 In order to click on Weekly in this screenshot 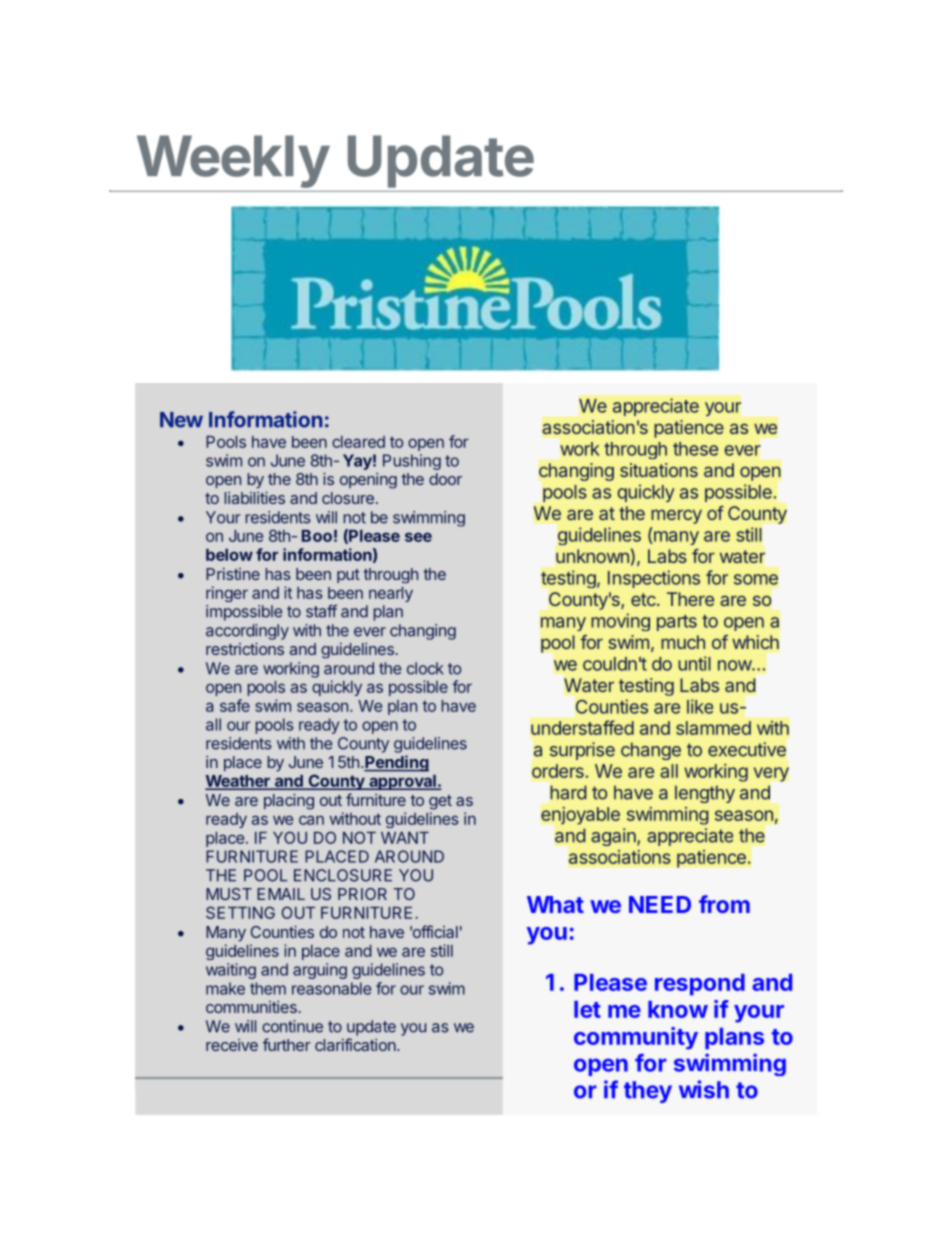, I will do `click(233, 161)`.
